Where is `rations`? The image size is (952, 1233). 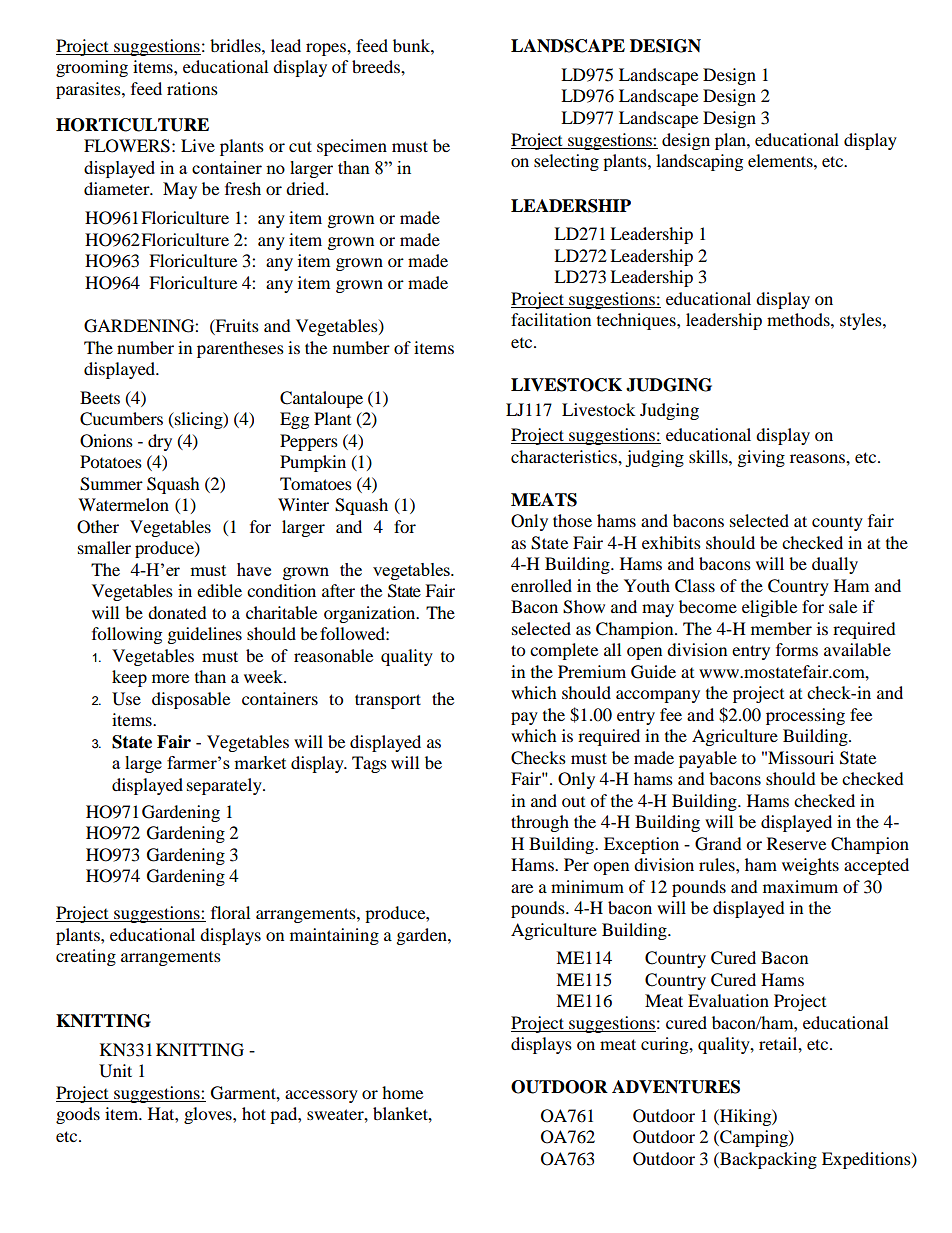 rations is located at coordinates (192, 88).
